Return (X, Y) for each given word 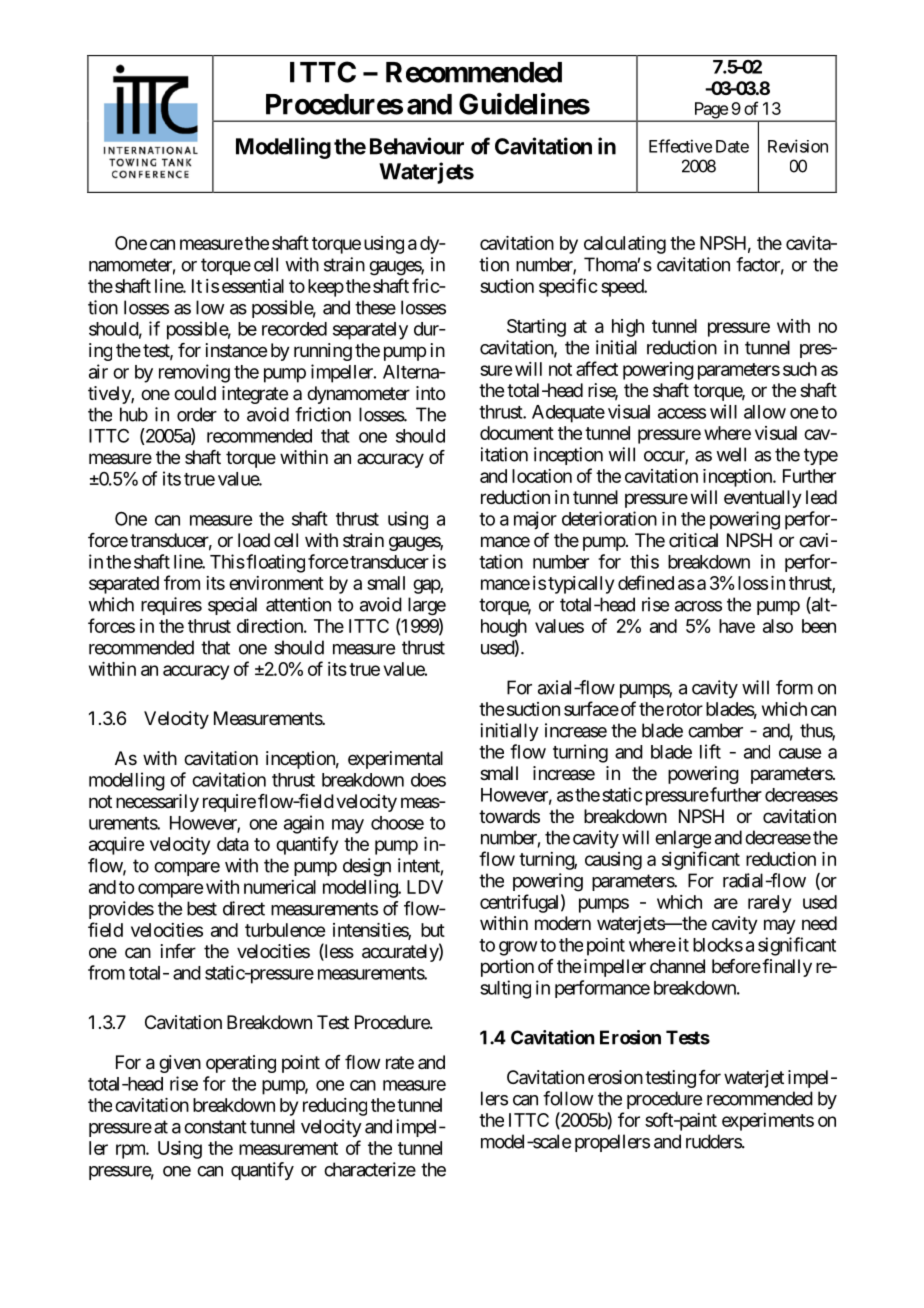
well (731, 454)
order (197, 414)
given (180, 1064)
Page (710, 111)
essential (253, 286)
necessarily (157, 803)
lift (710, 751)
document (517, 433)
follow (568, 1098)
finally (786, 968)
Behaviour (417, 146)
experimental (395, 760)
